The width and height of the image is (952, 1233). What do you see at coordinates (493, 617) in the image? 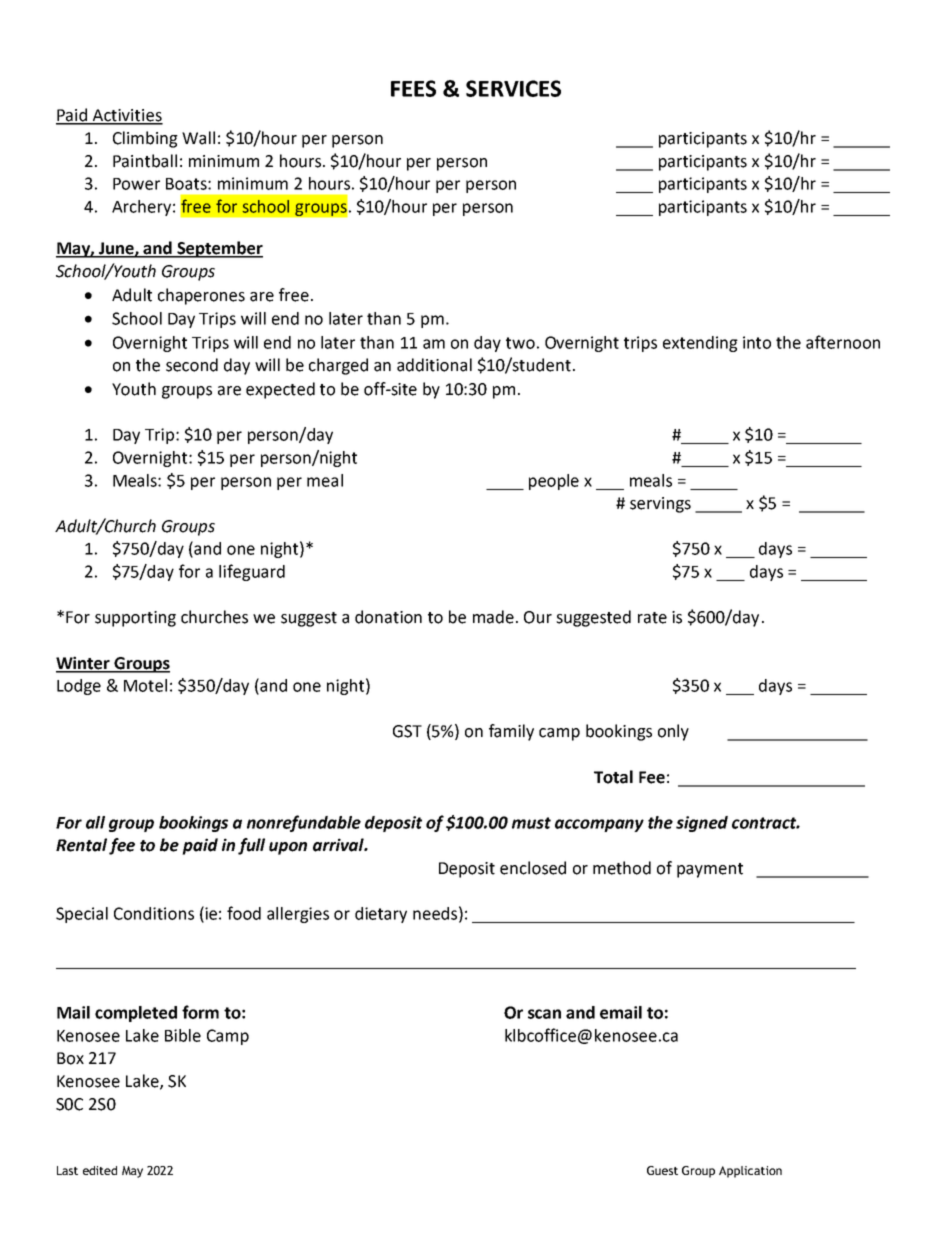
I see `made` at bounding box center [493, 617].
